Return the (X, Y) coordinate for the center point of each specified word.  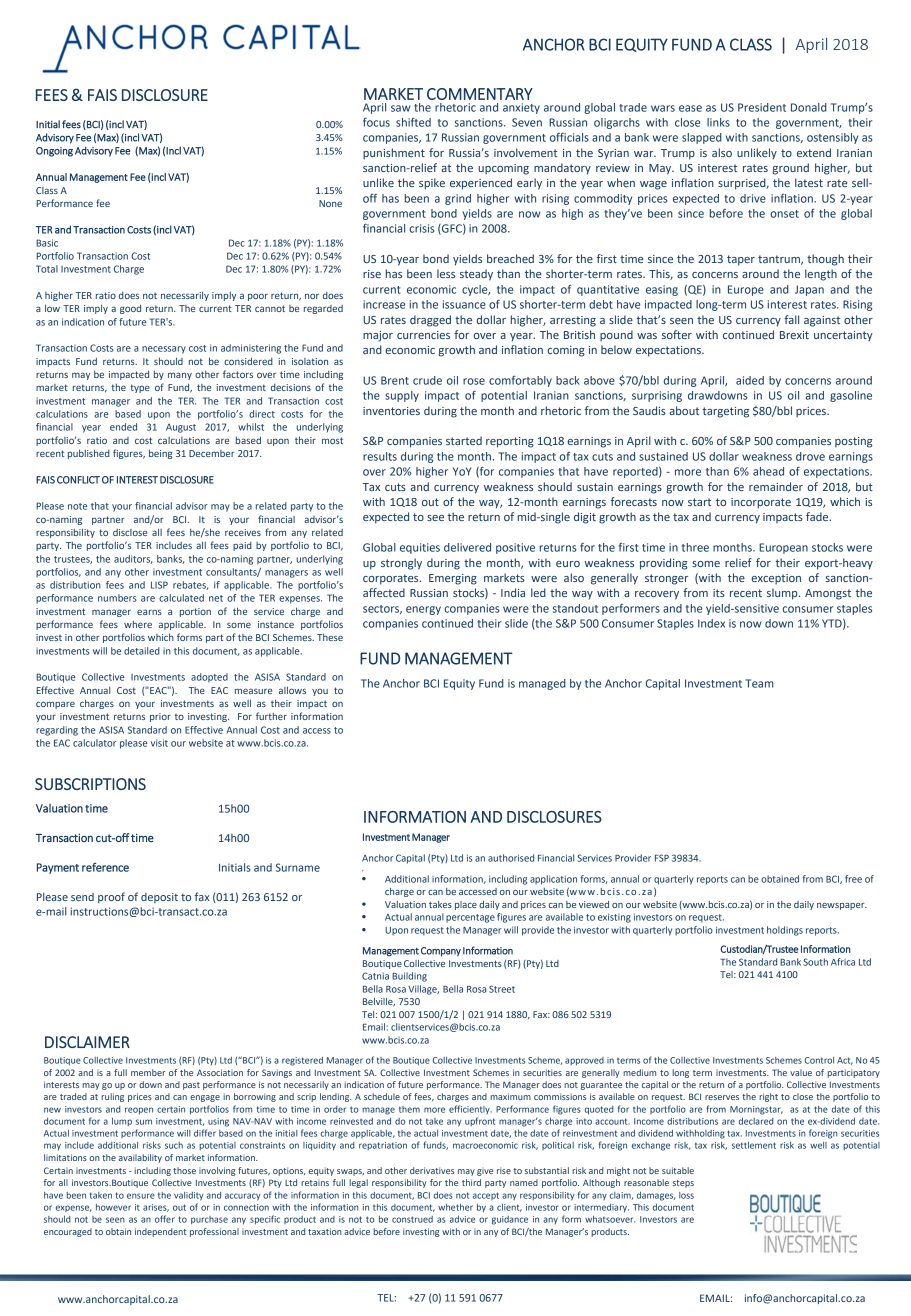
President (762, 107)
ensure (141, 1196)
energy (423, 610)
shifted (413, 122)
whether (455, 1207)
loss (686, 1195)
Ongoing (54, 152)
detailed (142, 651)
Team (759, 683)
